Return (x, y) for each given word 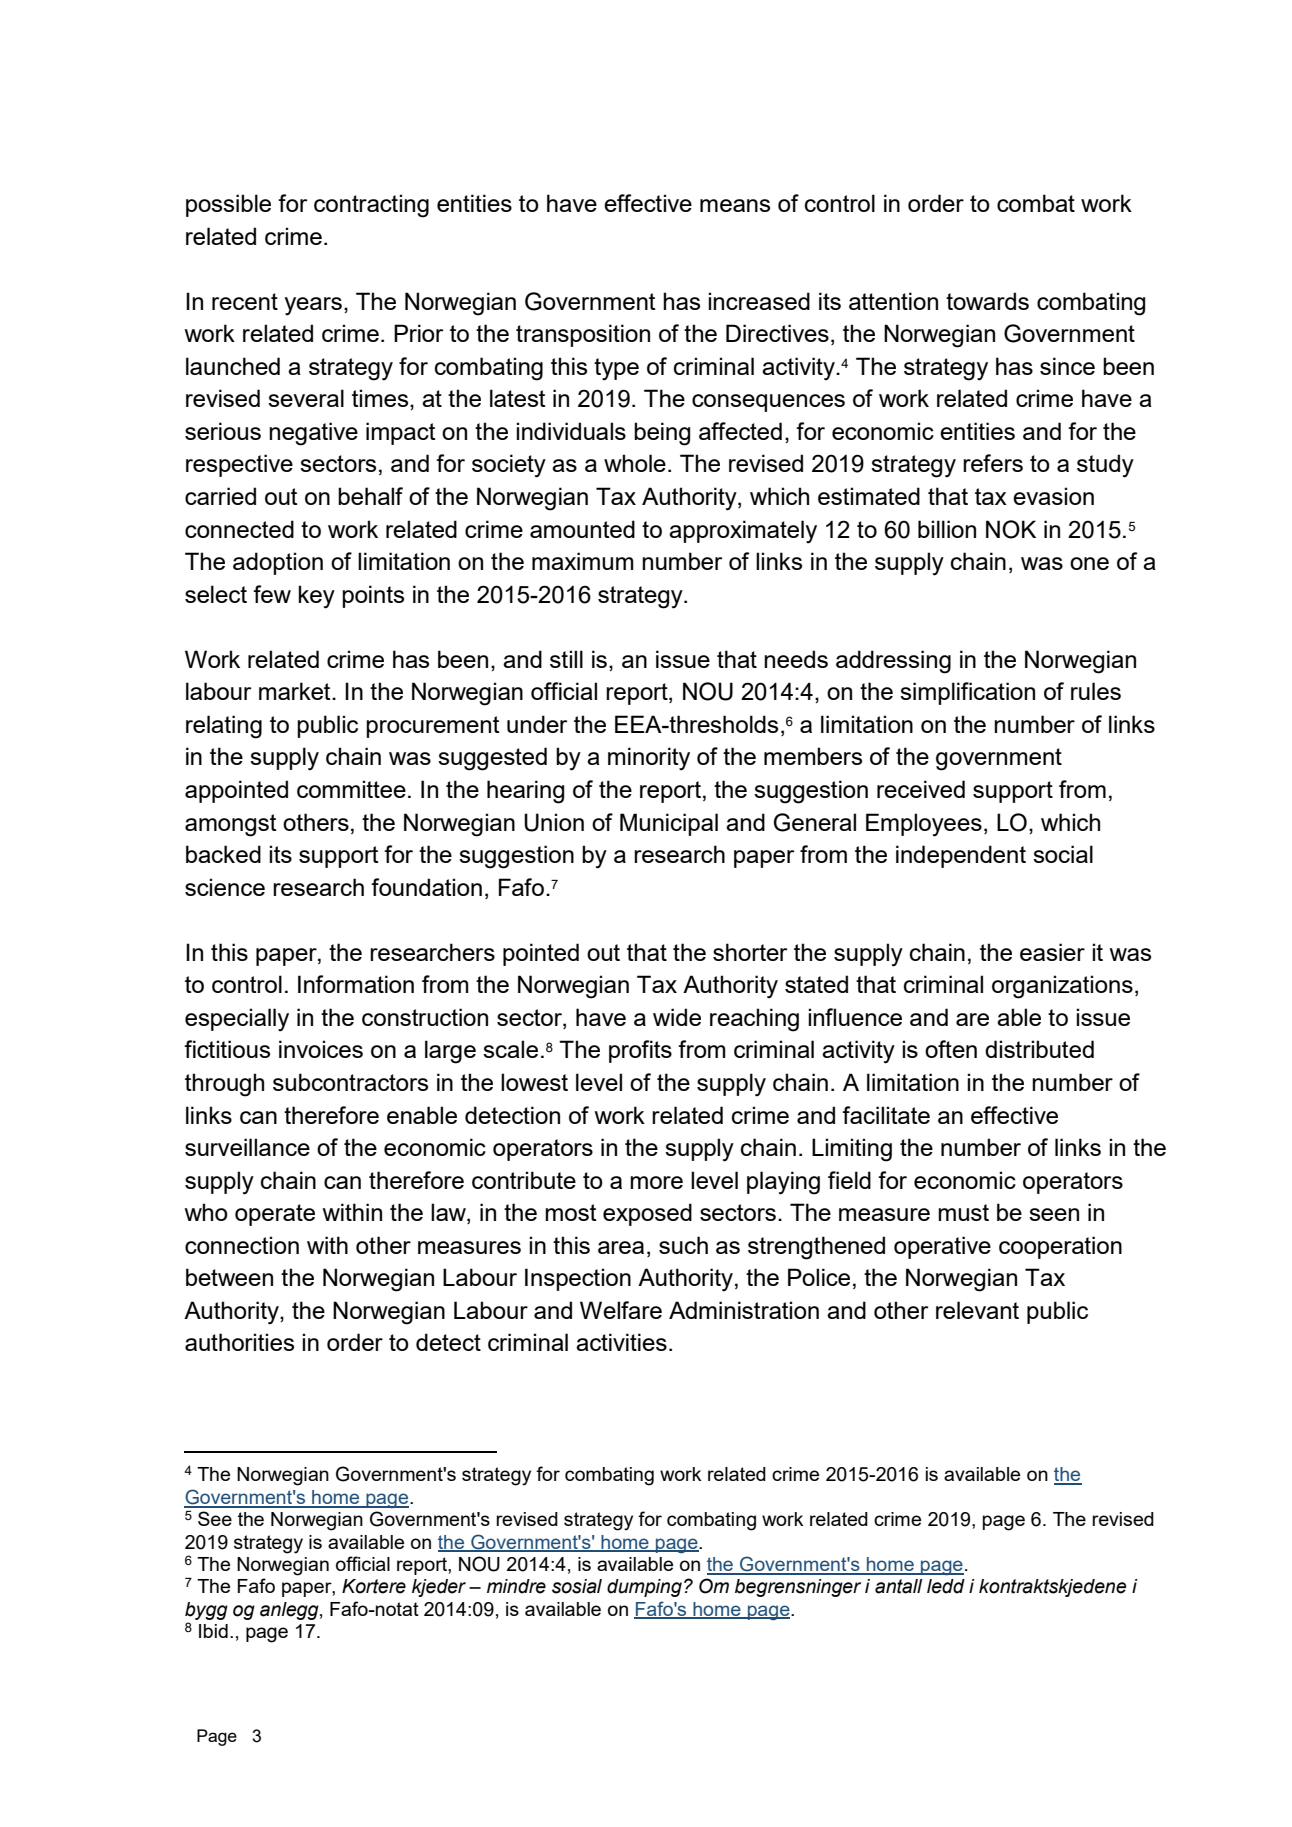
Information (356, 984)
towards (987, 301)
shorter (750, 952)
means (735, 205)
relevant (977, 1310)
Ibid (213, 1631)
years (313, 306)
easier (1052, 952)
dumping (644, 1588)
